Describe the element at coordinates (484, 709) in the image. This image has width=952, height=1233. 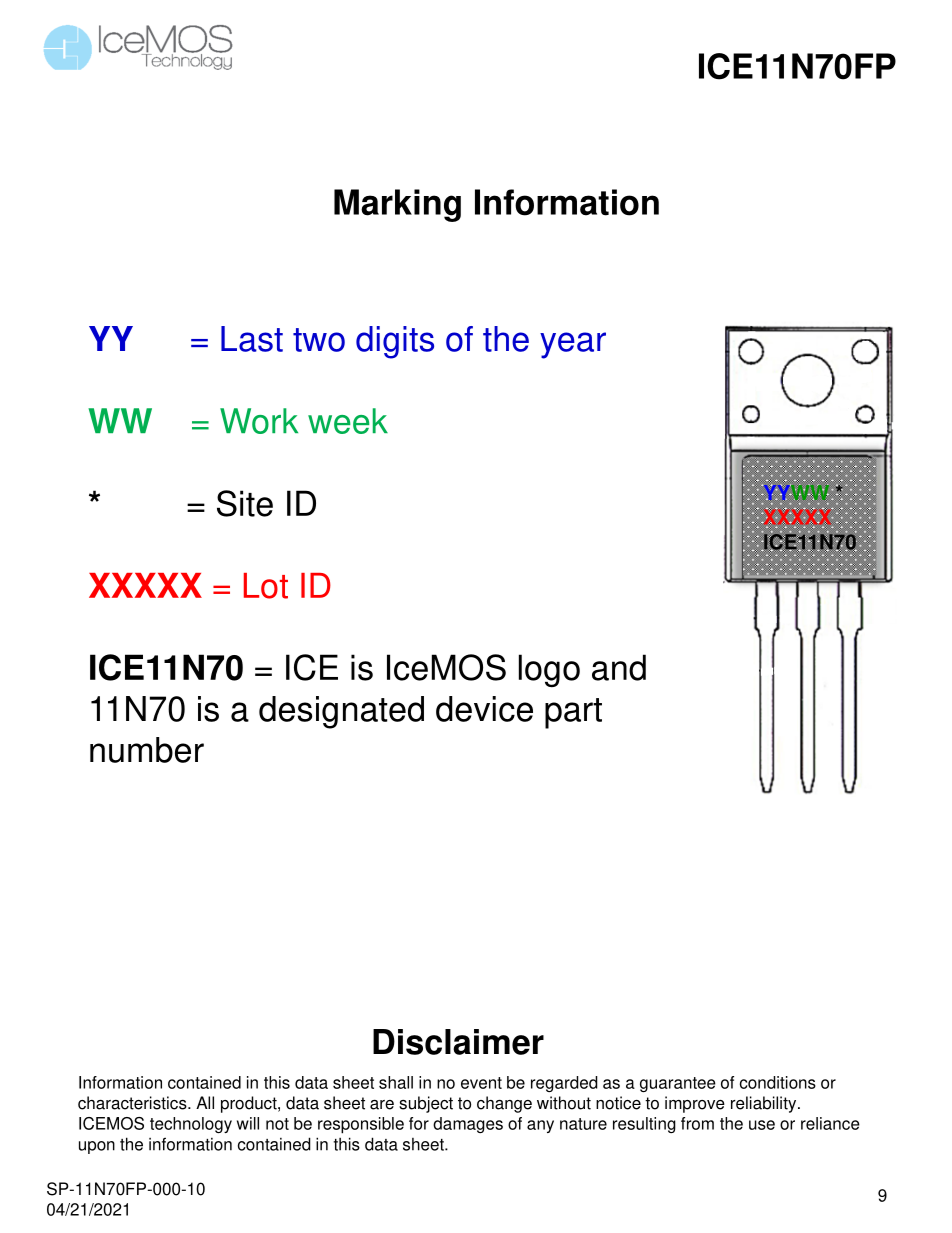
I see `device` at that location.
